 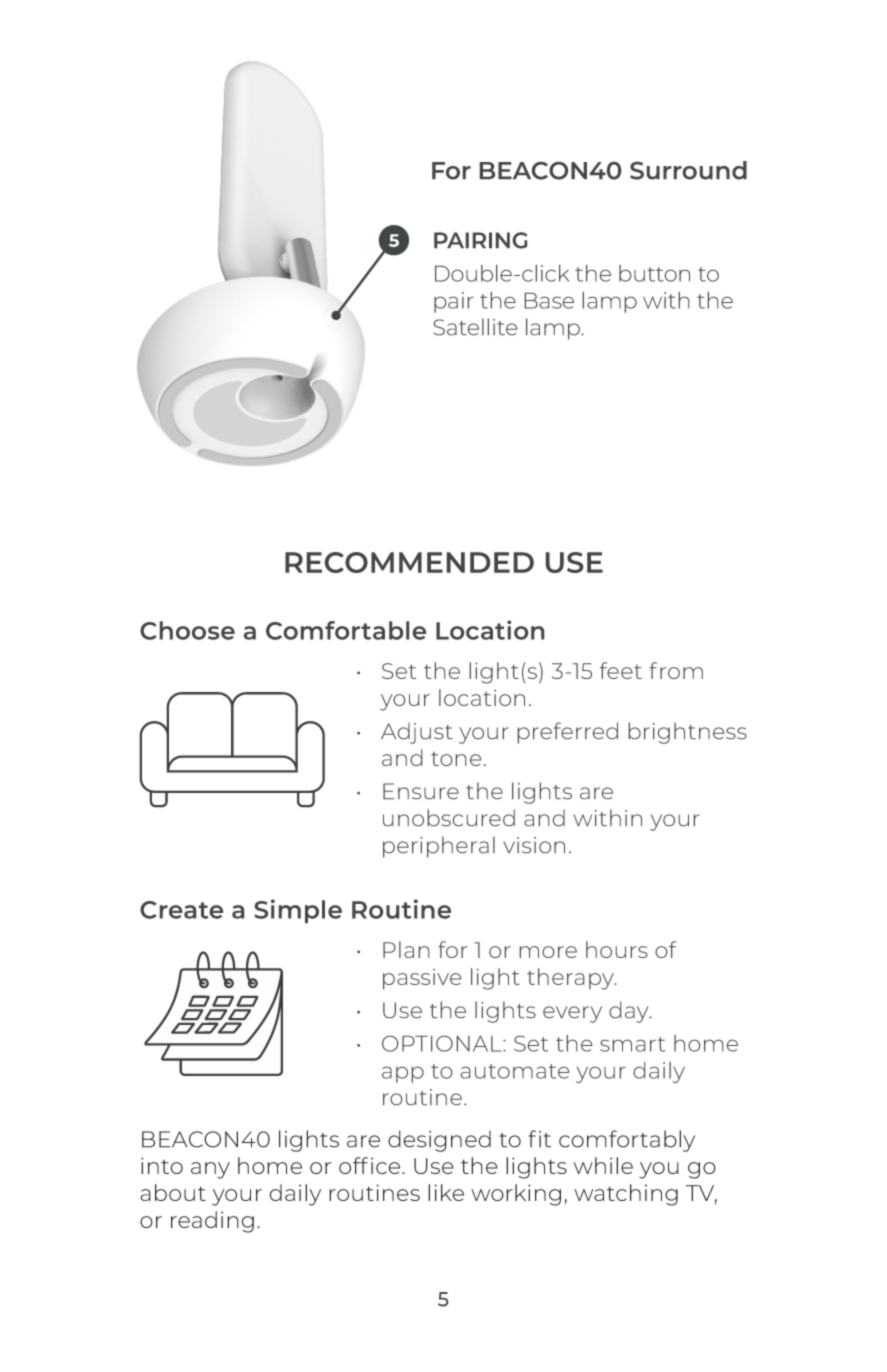 What do you see at coordinates (626, 1195) in the screenshot?
I see `watching` at bounding box center [626, 1195].
